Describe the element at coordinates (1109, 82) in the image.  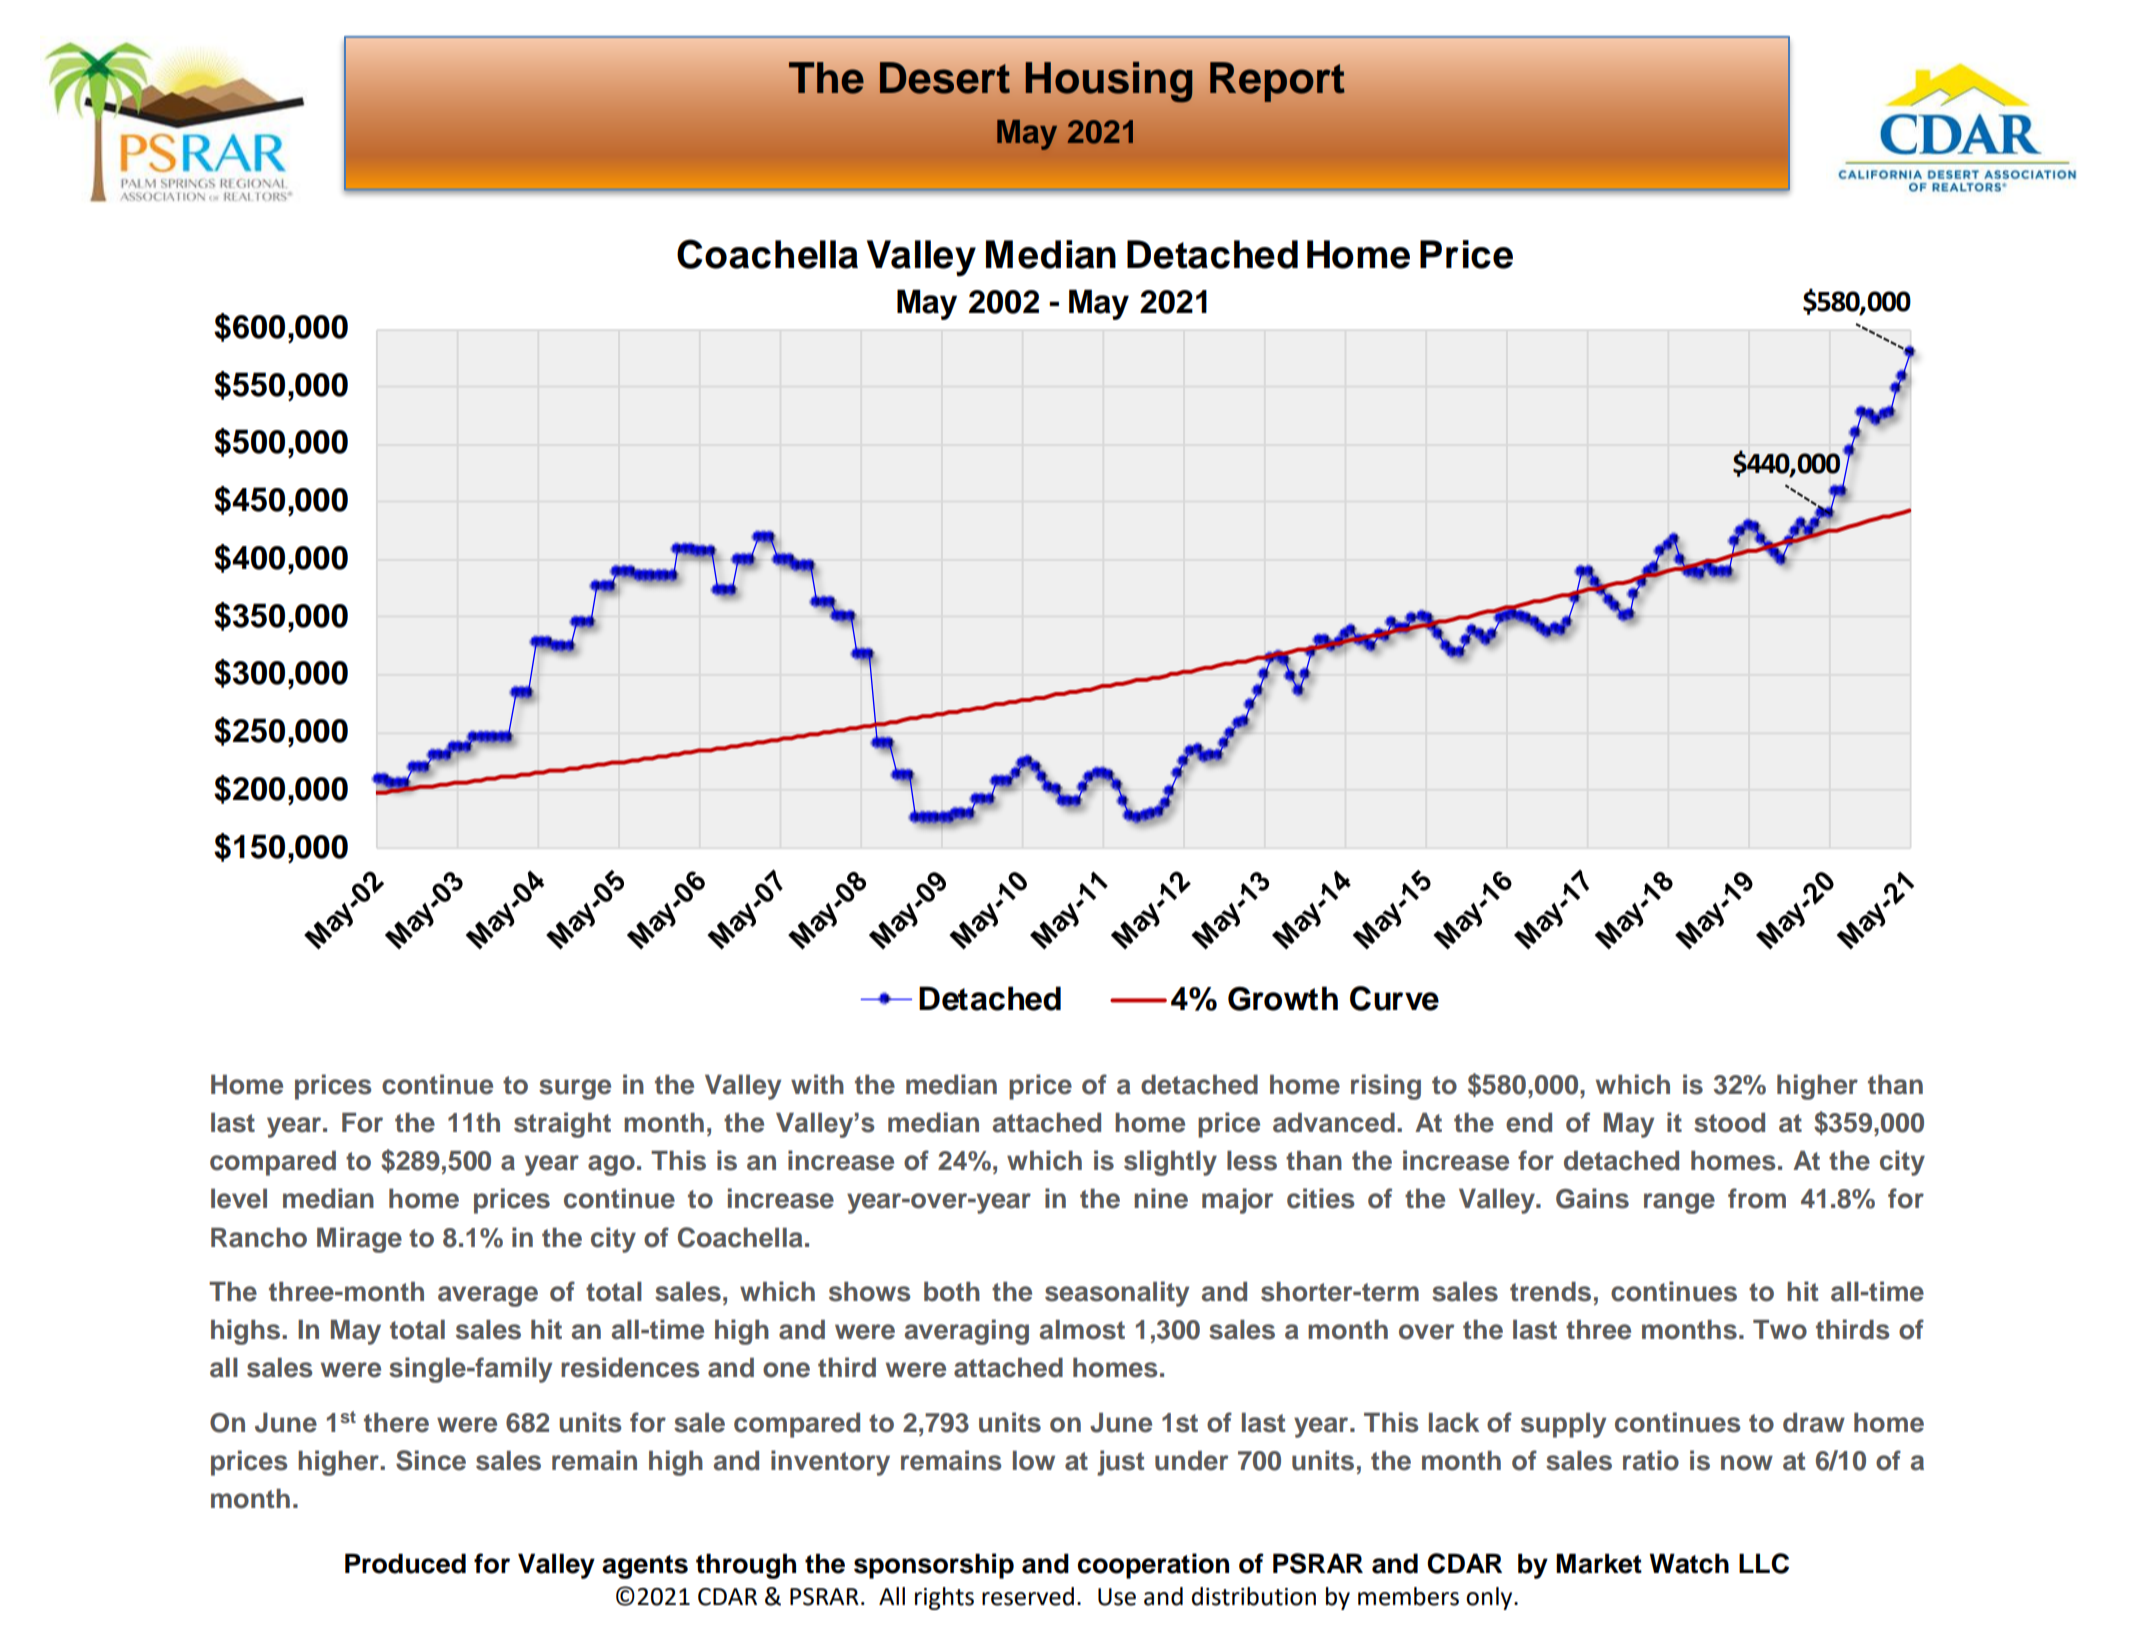
I see `Housing` at that location.
